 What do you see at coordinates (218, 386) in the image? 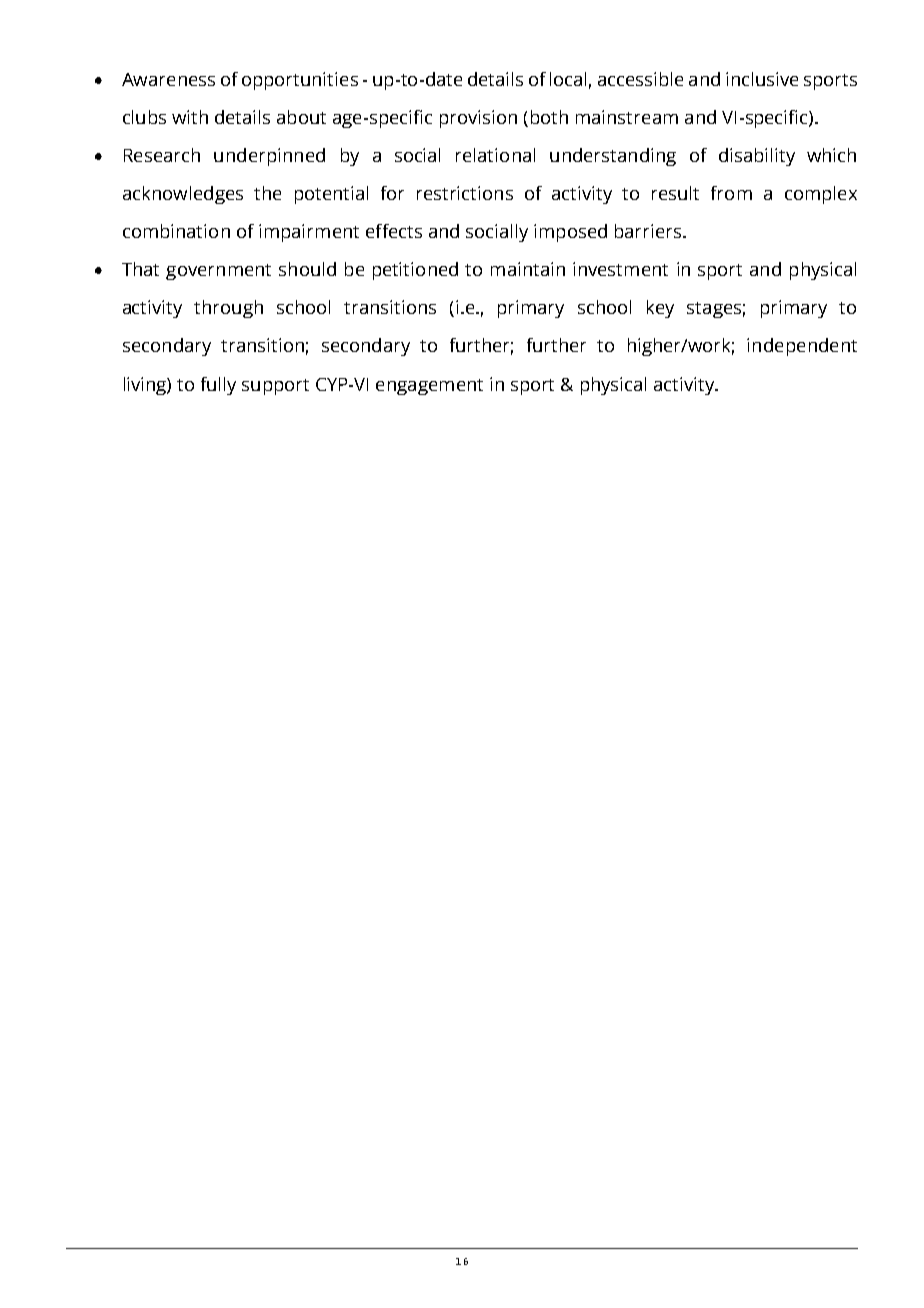
I see `fully` at bounding box center [218, 386].
